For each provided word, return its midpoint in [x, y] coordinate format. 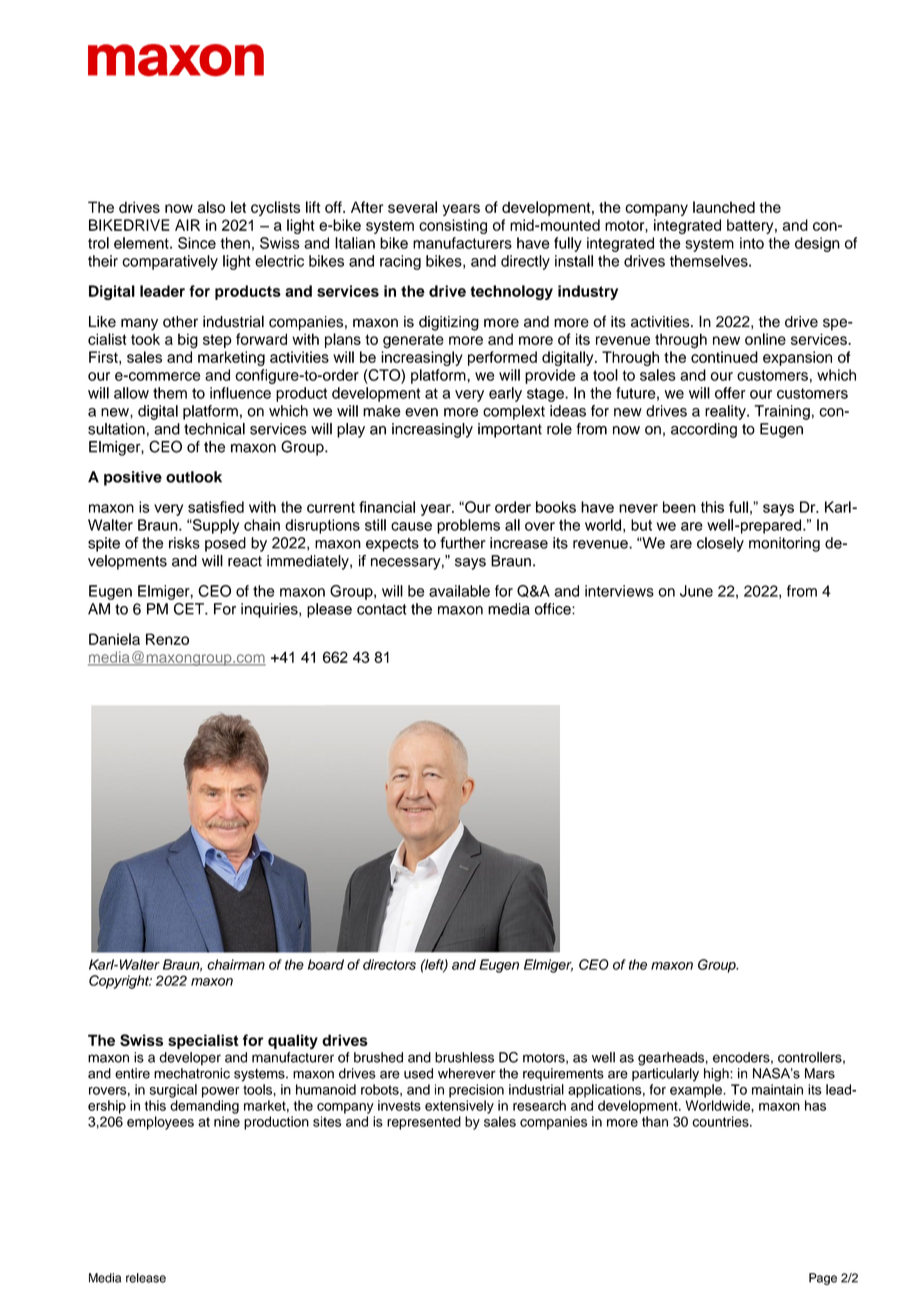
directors [389, 964]
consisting [453, 226]
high [717, 1075]
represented [424, 1123]
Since [197, 243]
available [459, 591]
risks [184, 543]
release [146, 1278]
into [752, 243]
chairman [236, 964]
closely [720, 544]
